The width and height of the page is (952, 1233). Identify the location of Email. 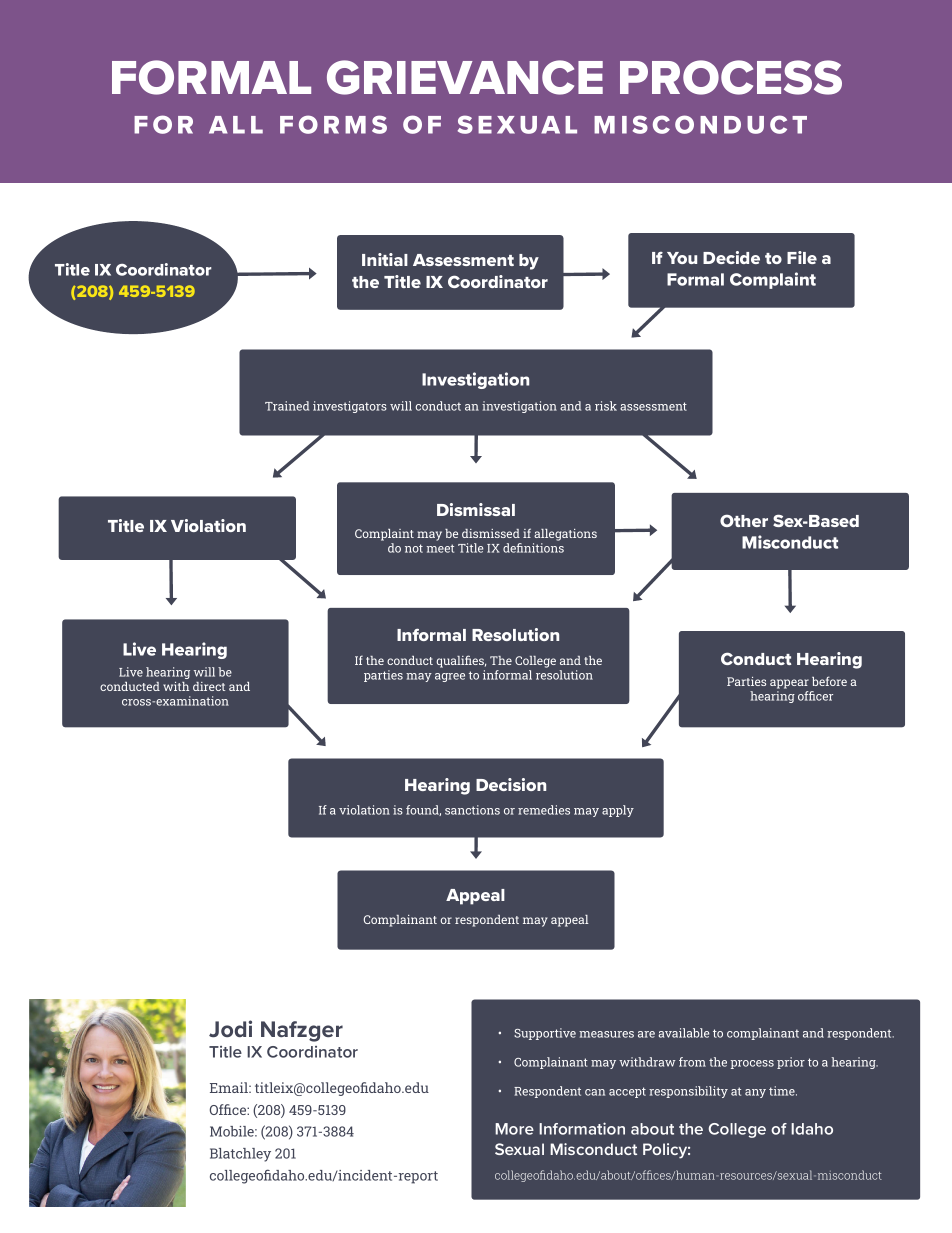
(230, 1087).
